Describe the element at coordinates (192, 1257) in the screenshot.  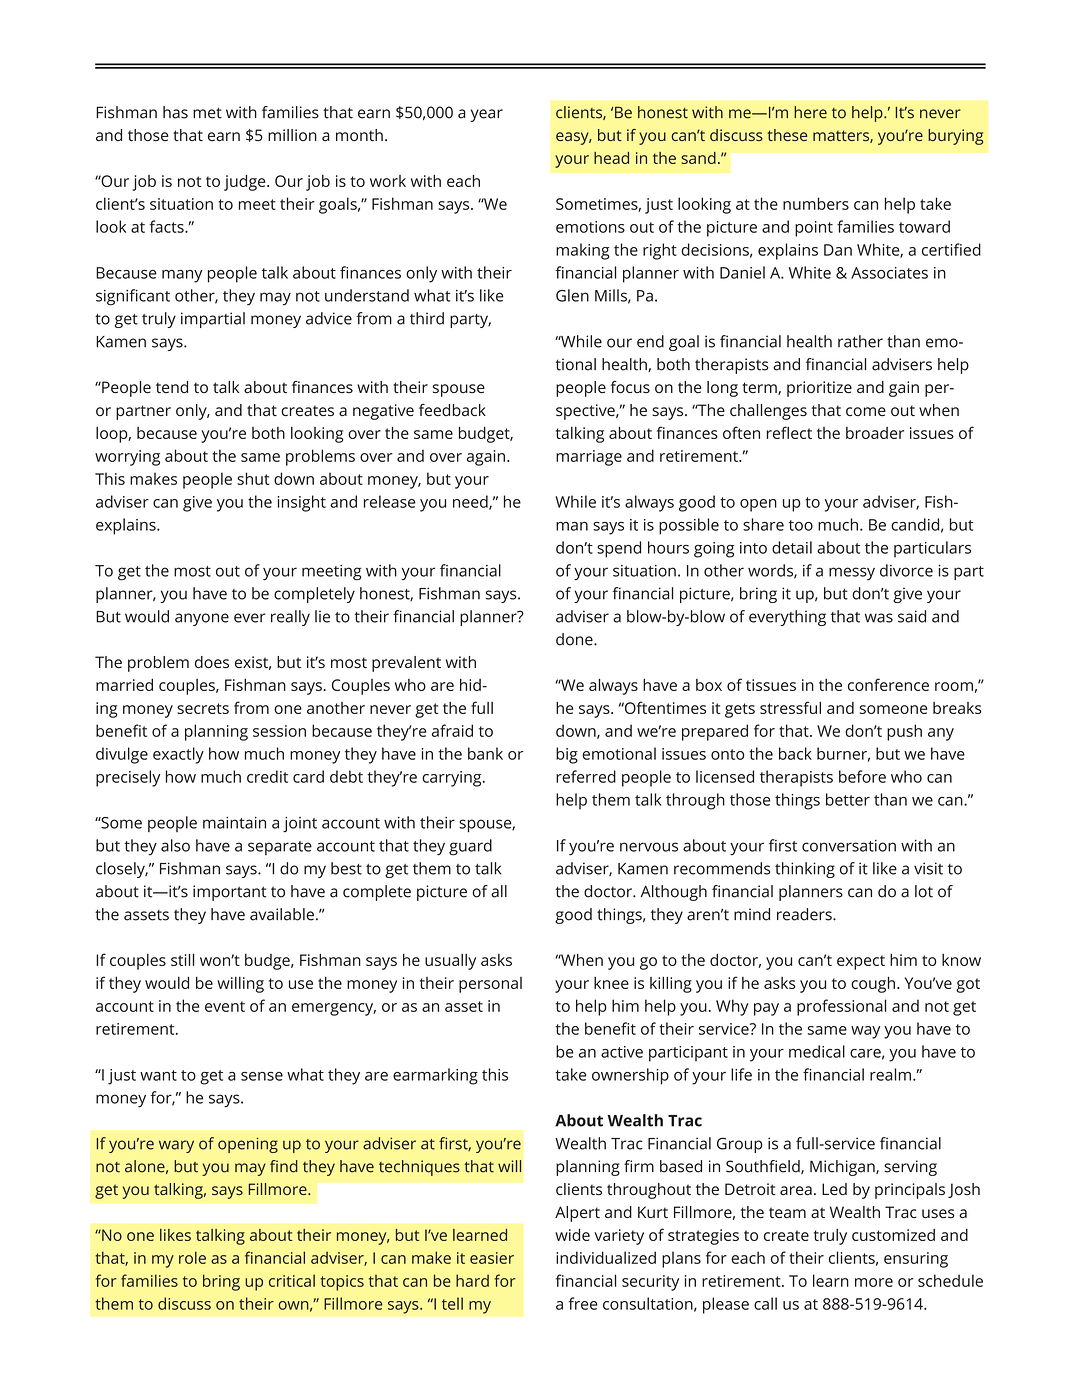
I see `role` at that location.
